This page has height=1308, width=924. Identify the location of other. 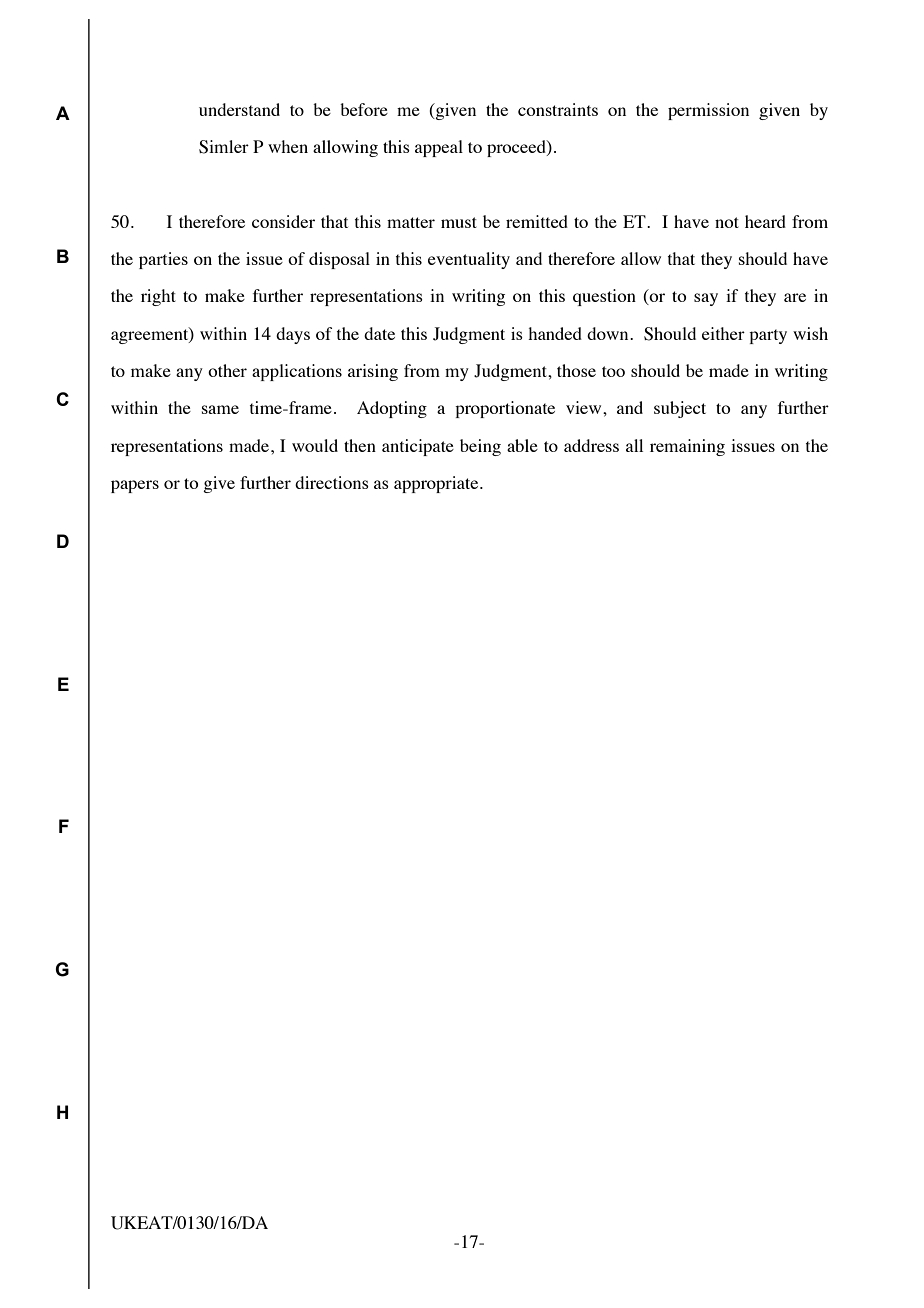
(227, 370).
